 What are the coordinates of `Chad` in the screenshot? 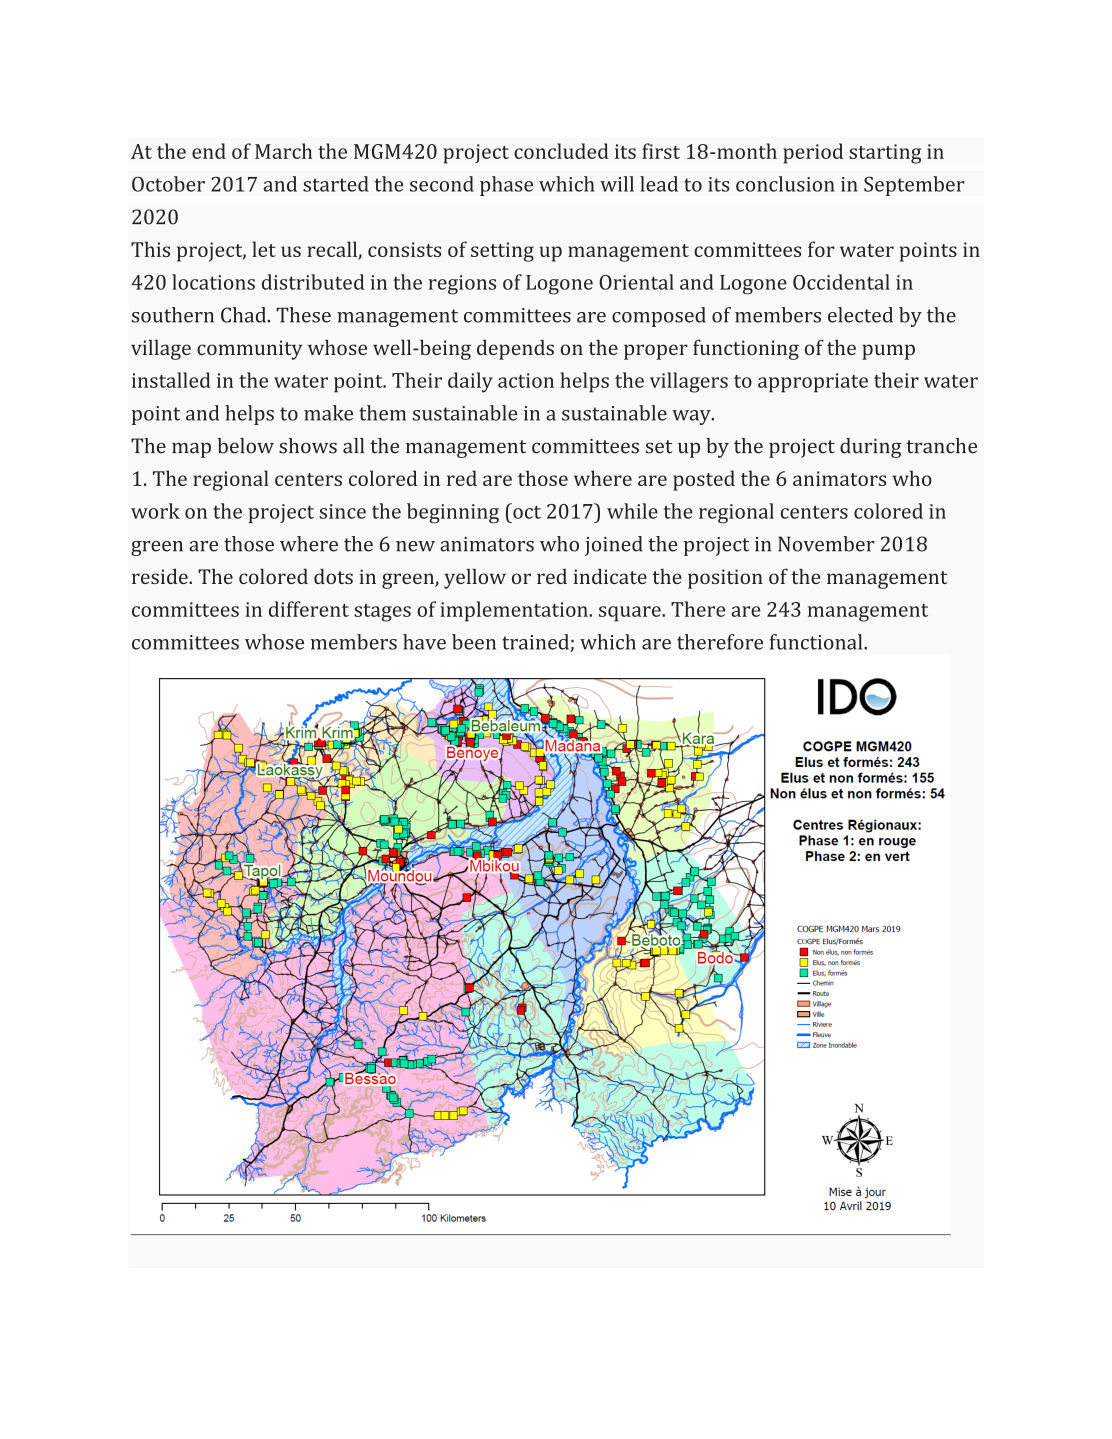 It's located at (245, 315).
